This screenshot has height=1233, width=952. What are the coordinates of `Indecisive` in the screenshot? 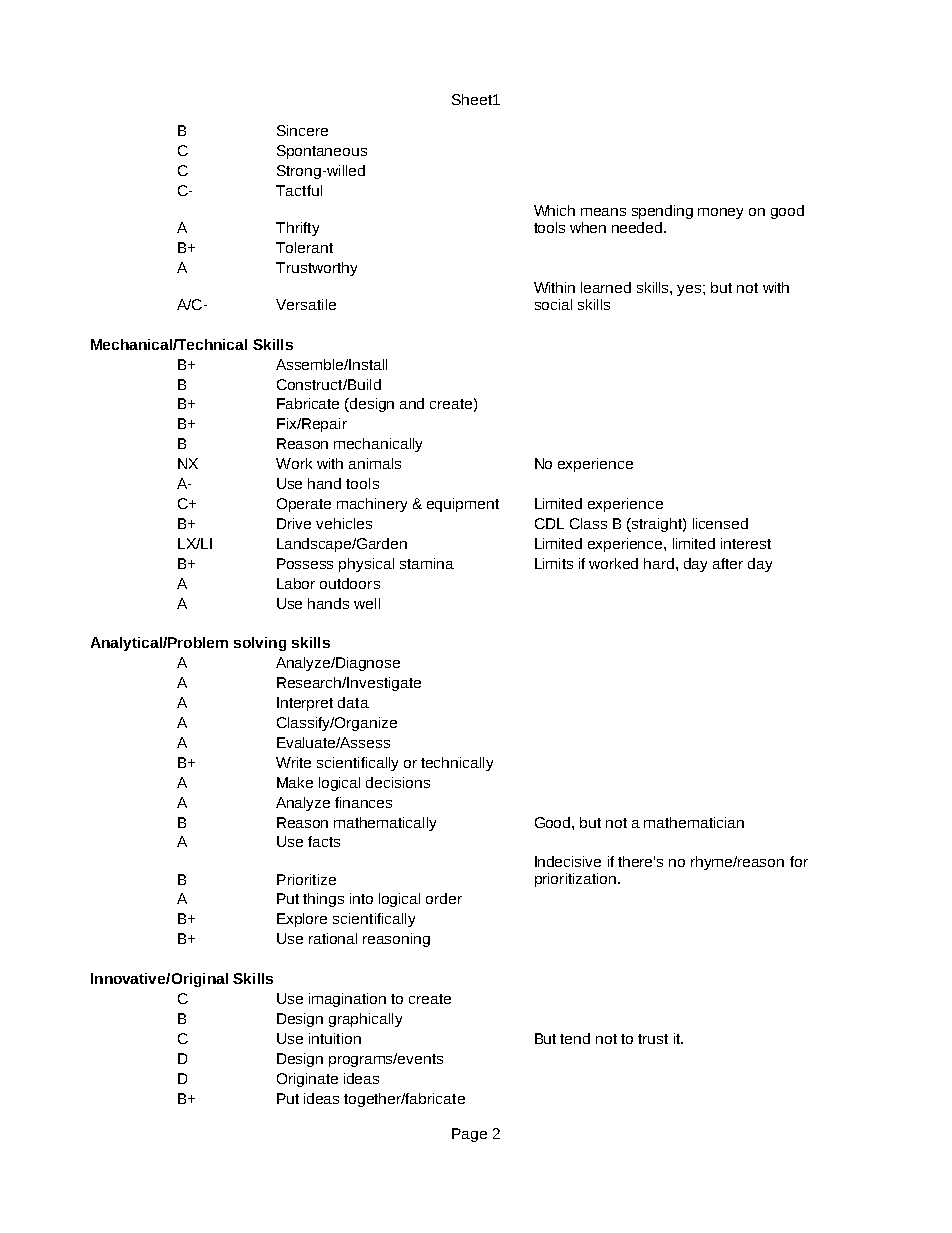 It's located at (568, 861).
